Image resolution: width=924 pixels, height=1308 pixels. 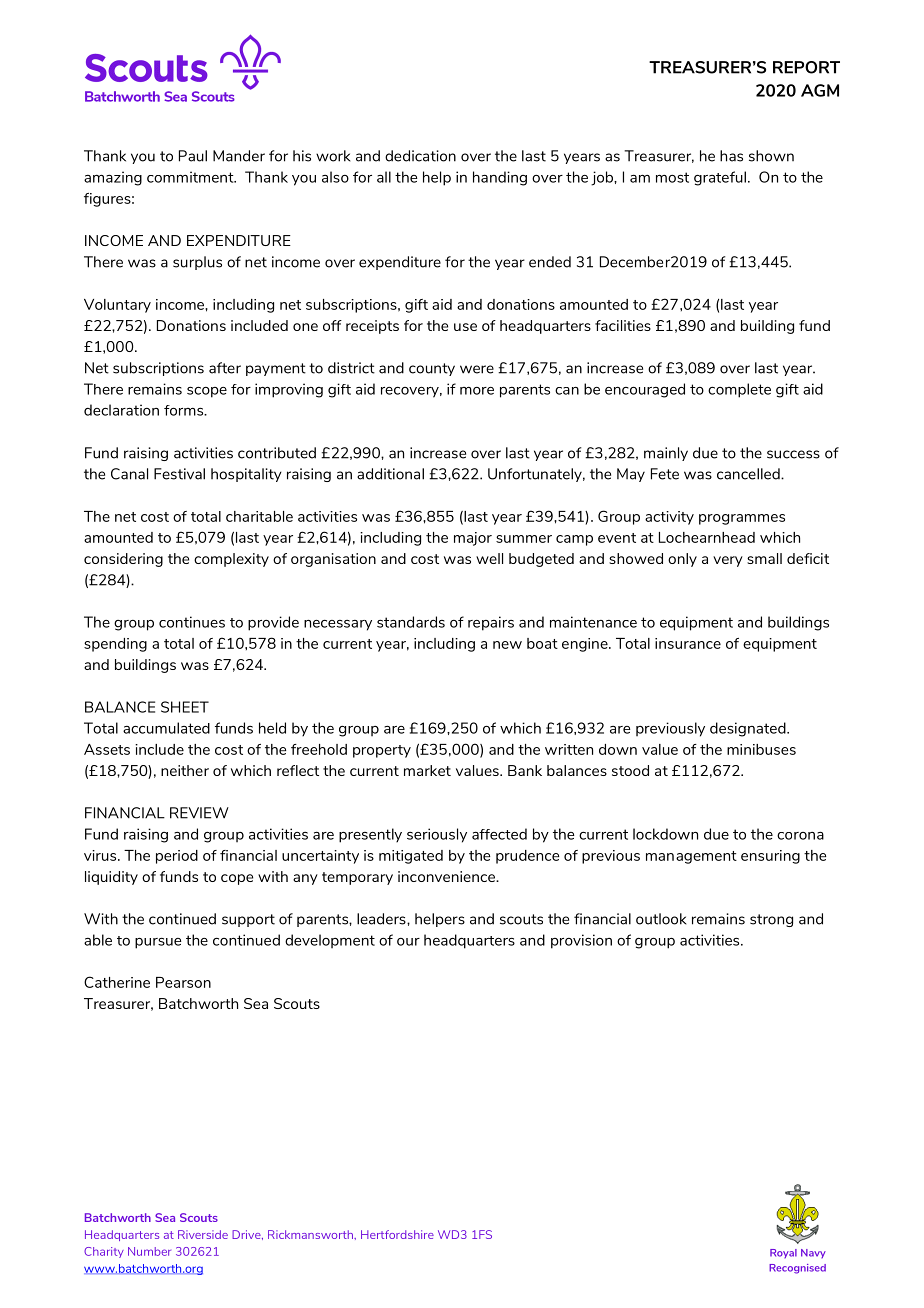 I want to click on SHEET, so click(x=185, y=707).
